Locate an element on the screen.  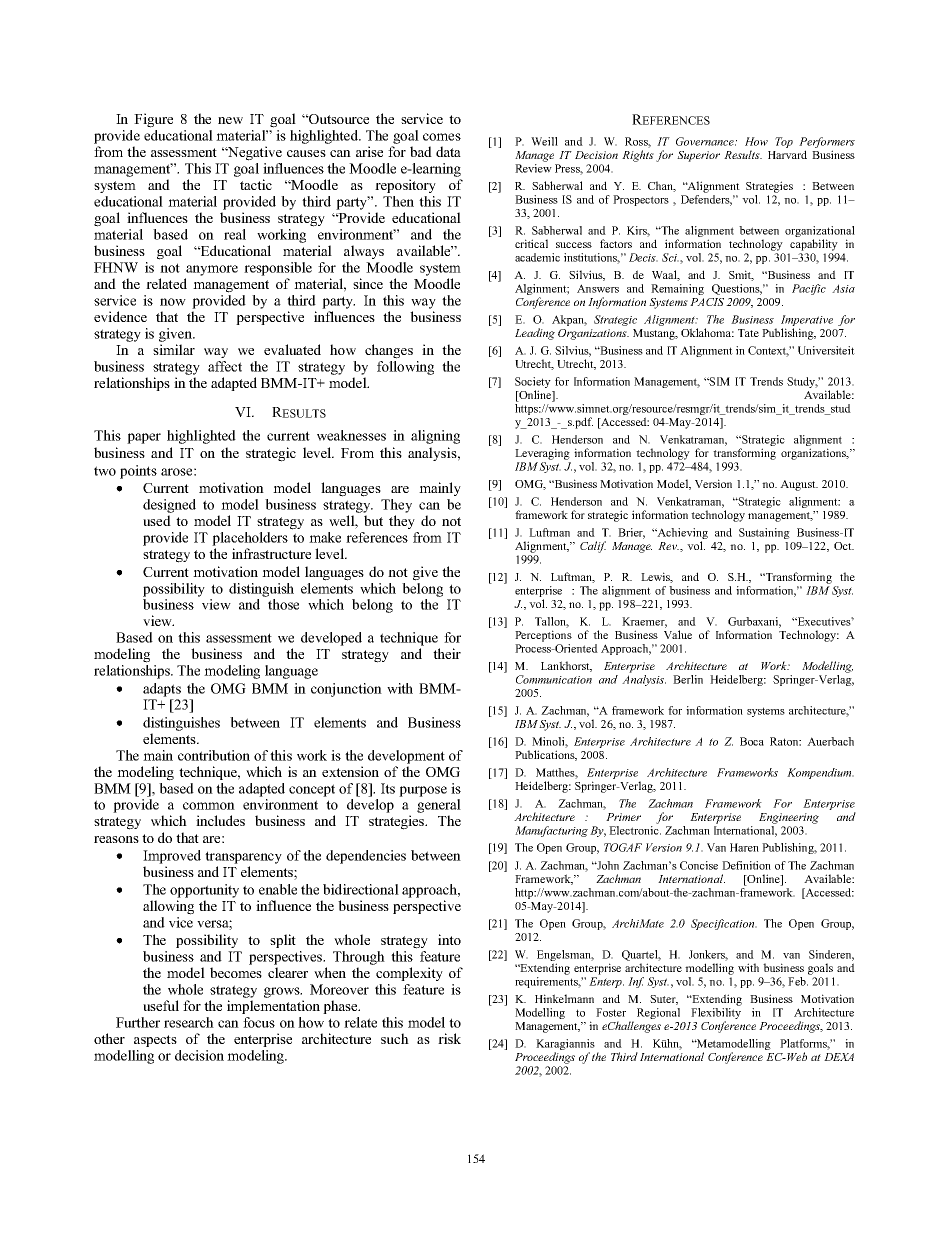
Top is located at coordinates (784, 142).
